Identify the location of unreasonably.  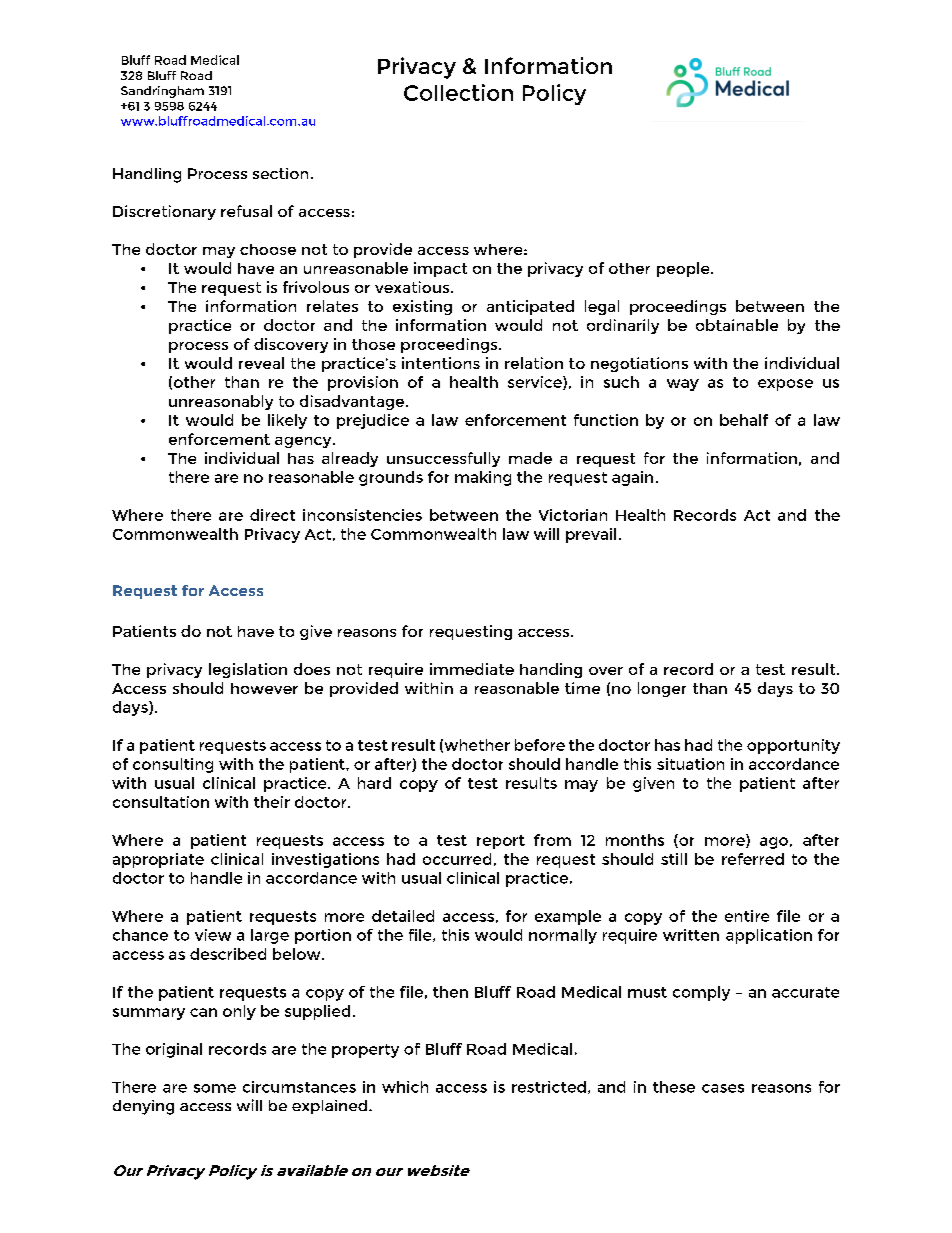
(221, 402).
